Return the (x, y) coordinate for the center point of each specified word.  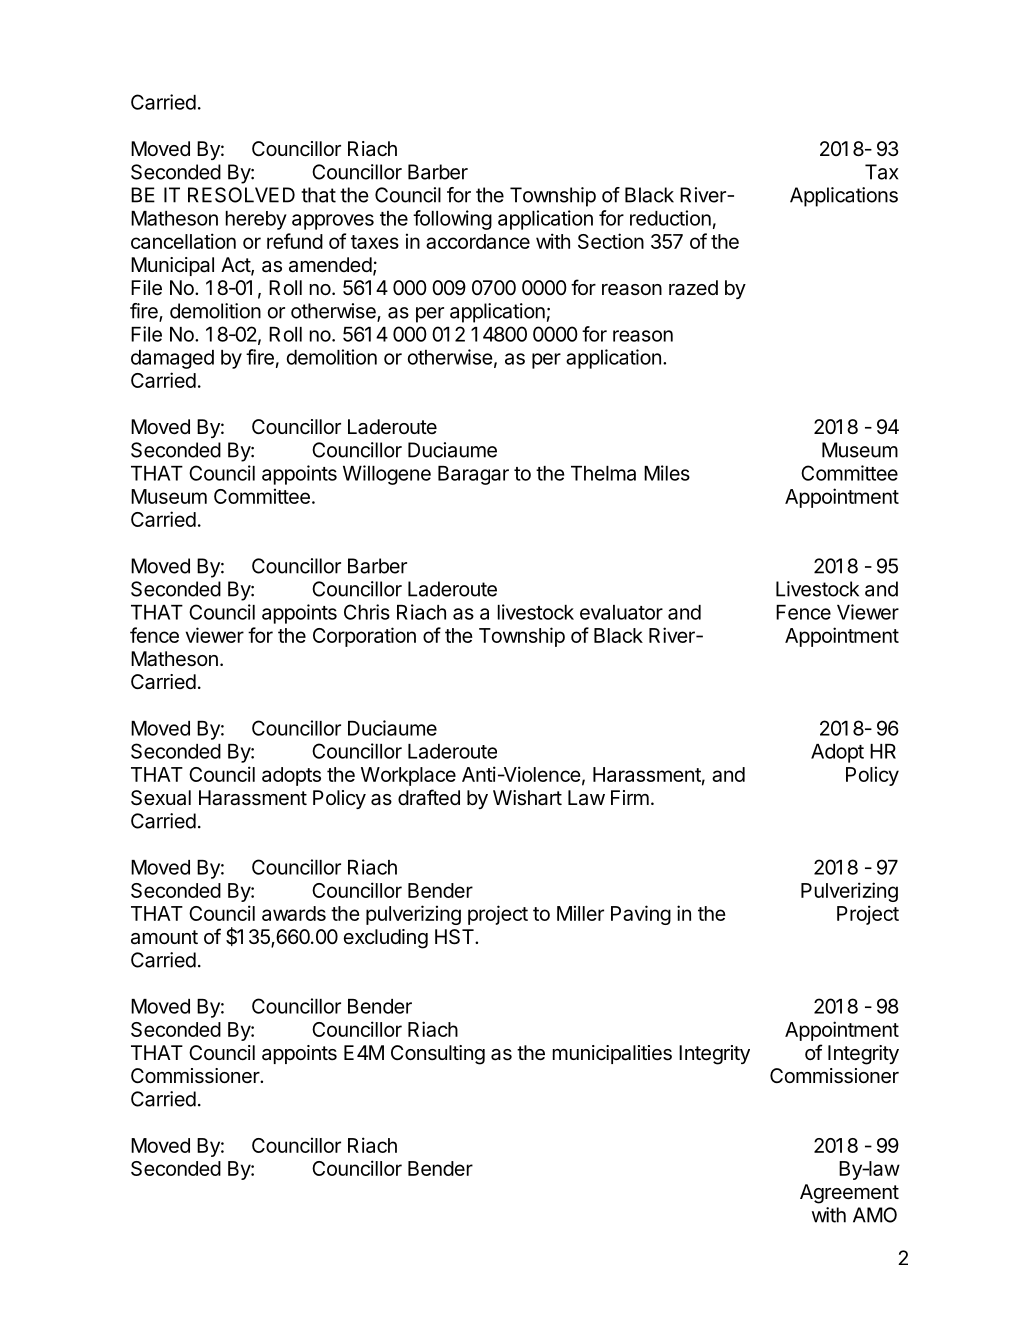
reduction (670, 218)
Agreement (849, 1194)
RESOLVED (241, 195)
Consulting (438, 1055)
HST (455, 937)
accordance (478, 241)
